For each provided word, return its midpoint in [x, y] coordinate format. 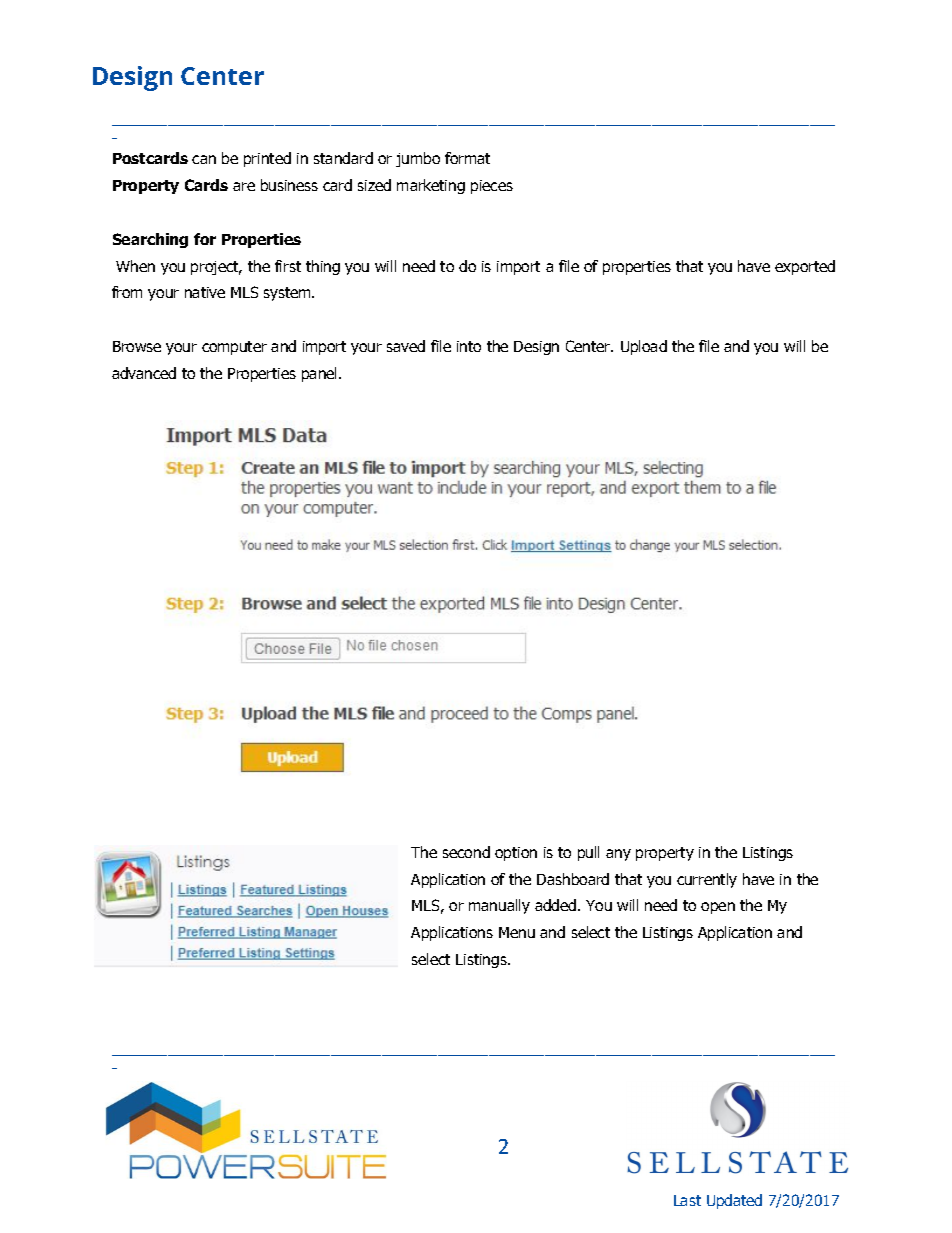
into [469, 346]
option [516, 854]
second [466, 852]
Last [687, 1200]
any [618, 855]
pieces [492, 187]
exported [805, 267]
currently [707, 880]
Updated [734, 1201]
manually [499, 906]
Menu [517, 932]
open [718, 908]
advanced [144, 373]
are [244, 186]
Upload [644, 347]
